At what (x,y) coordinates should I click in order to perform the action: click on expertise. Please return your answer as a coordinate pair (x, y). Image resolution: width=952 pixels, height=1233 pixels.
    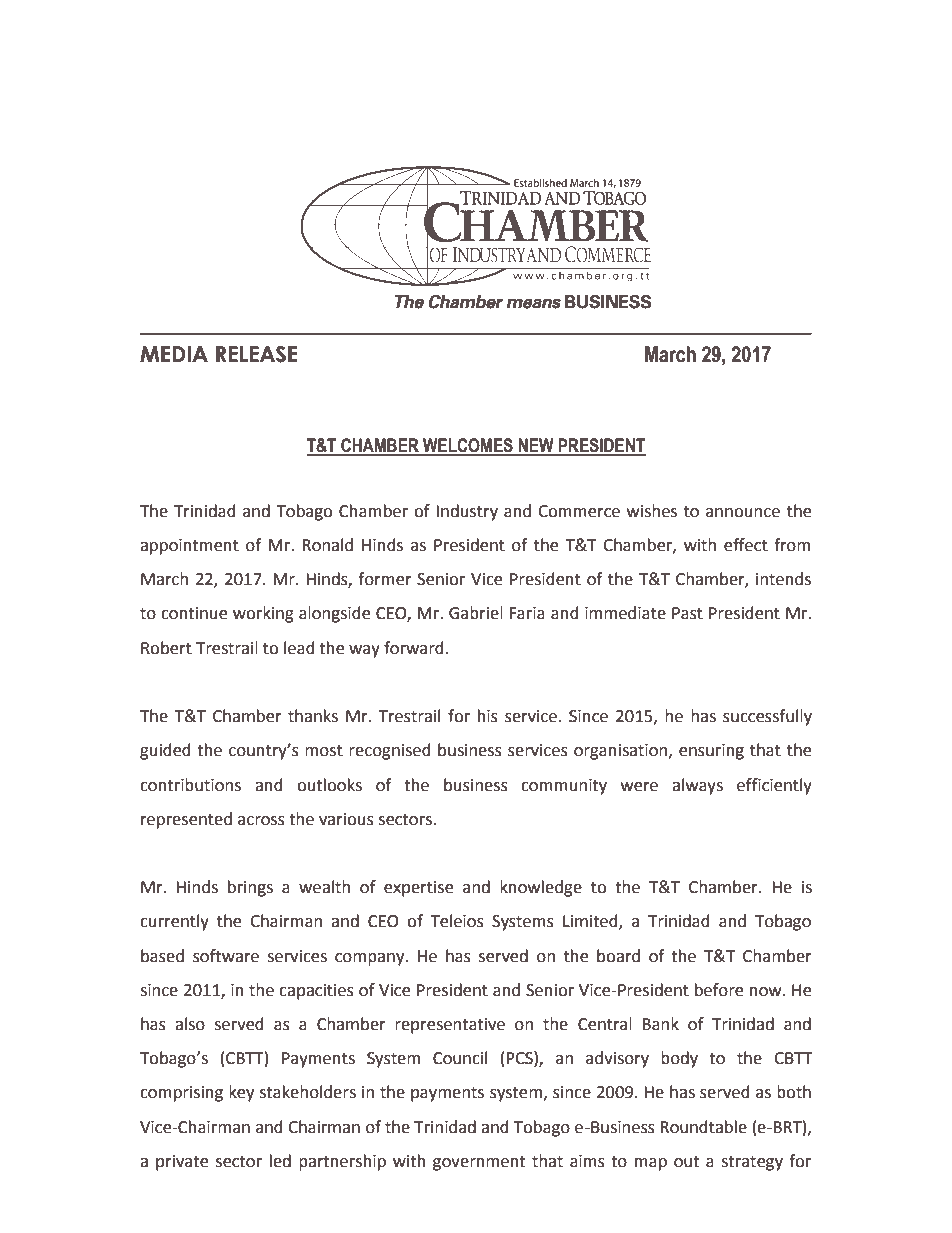
    Looking at the image, I should click on (418, 889).
